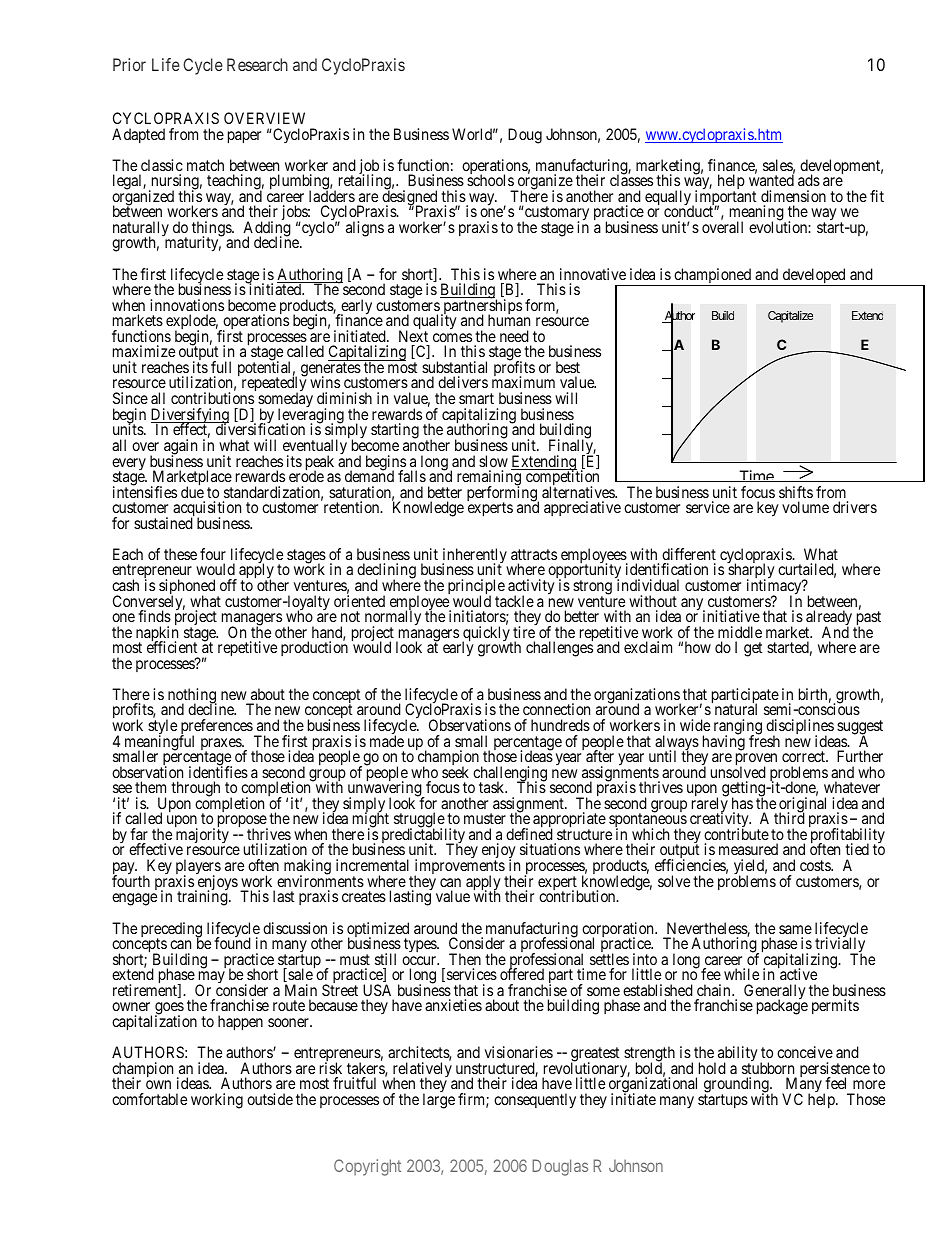  What do you see at coordinates (270, 1099) in the screenshot?
I see `outside` at bounding box center [270, 1099].
